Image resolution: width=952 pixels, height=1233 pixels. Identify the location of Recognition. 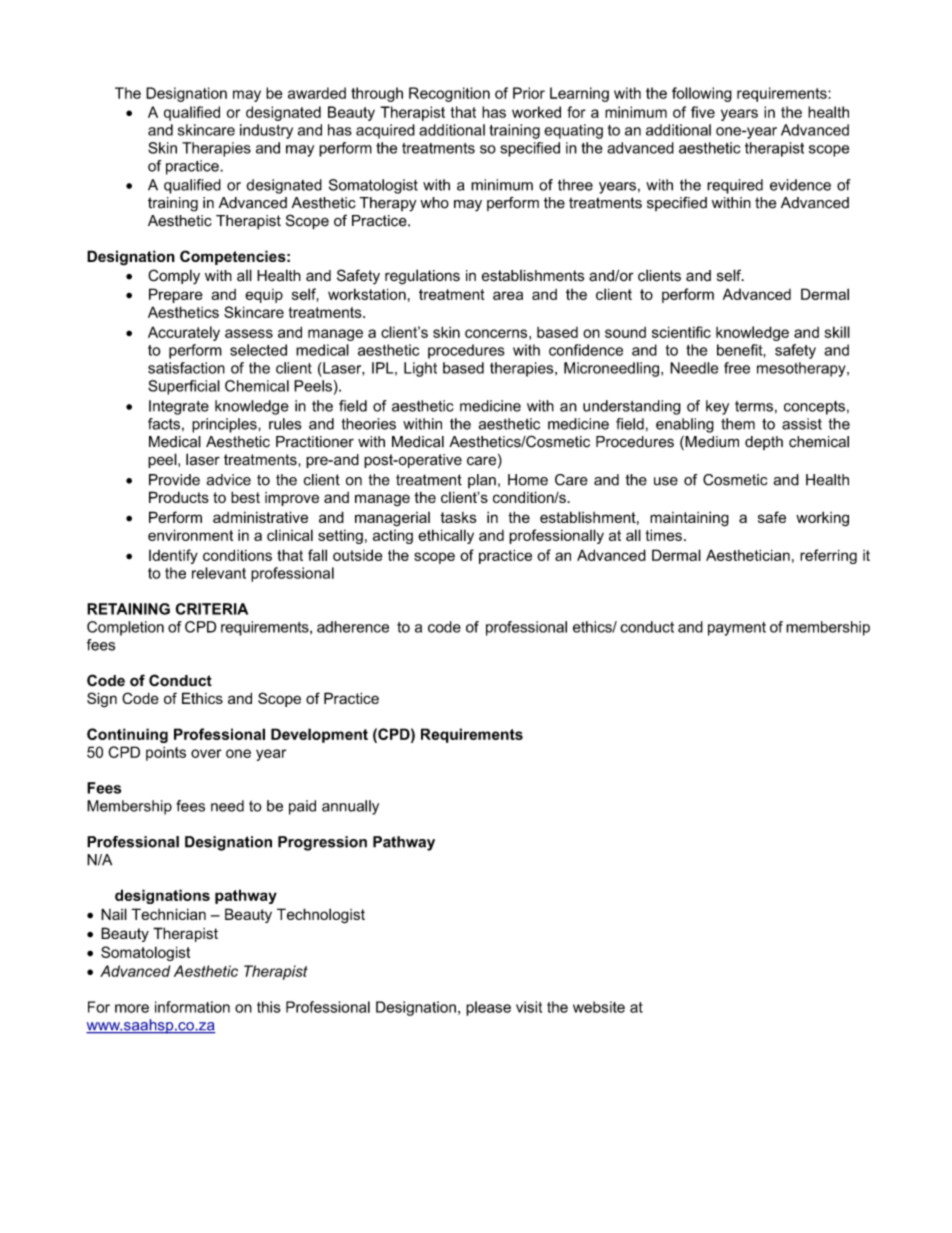
(449, 94).
